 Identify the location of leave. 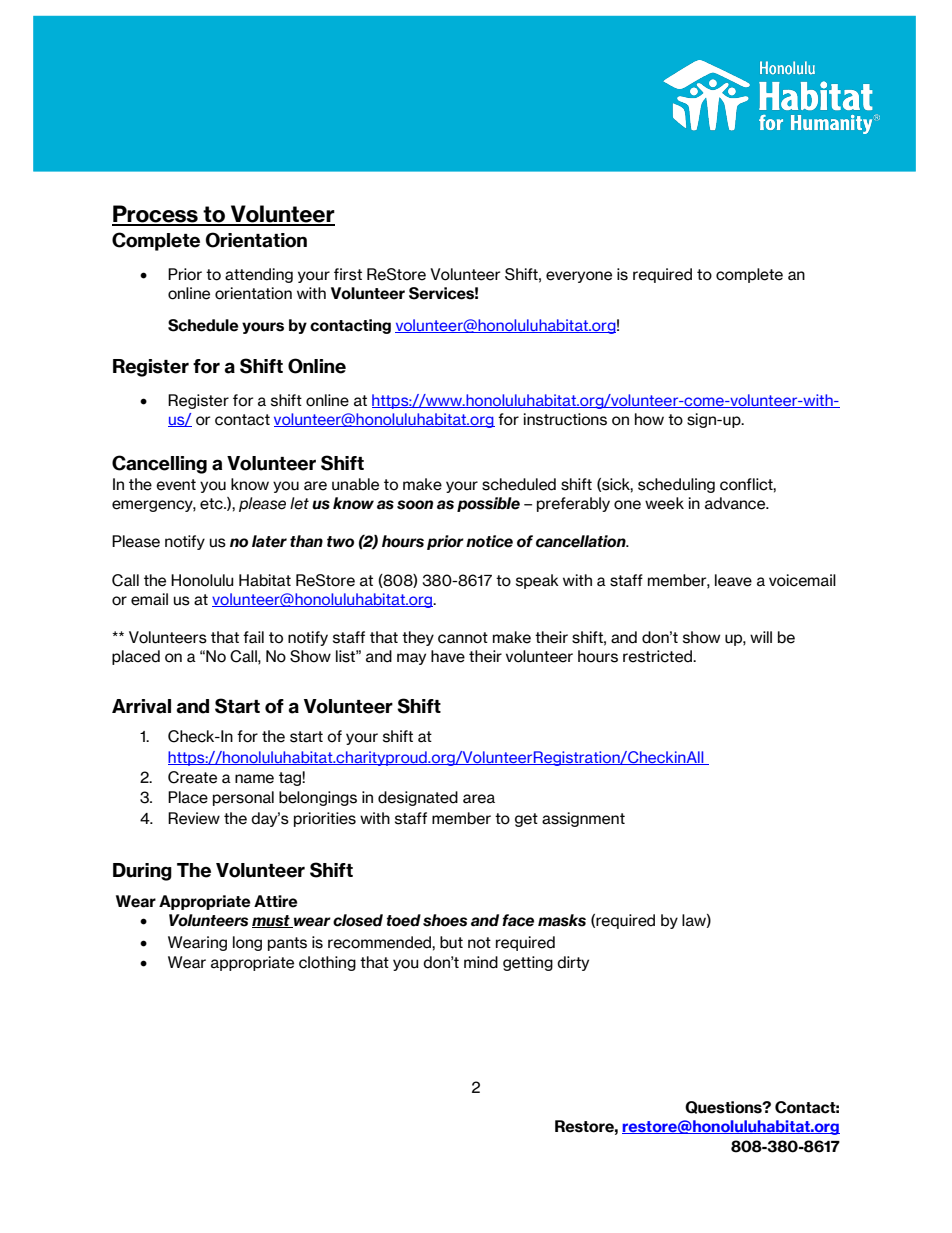
(733, 580).
